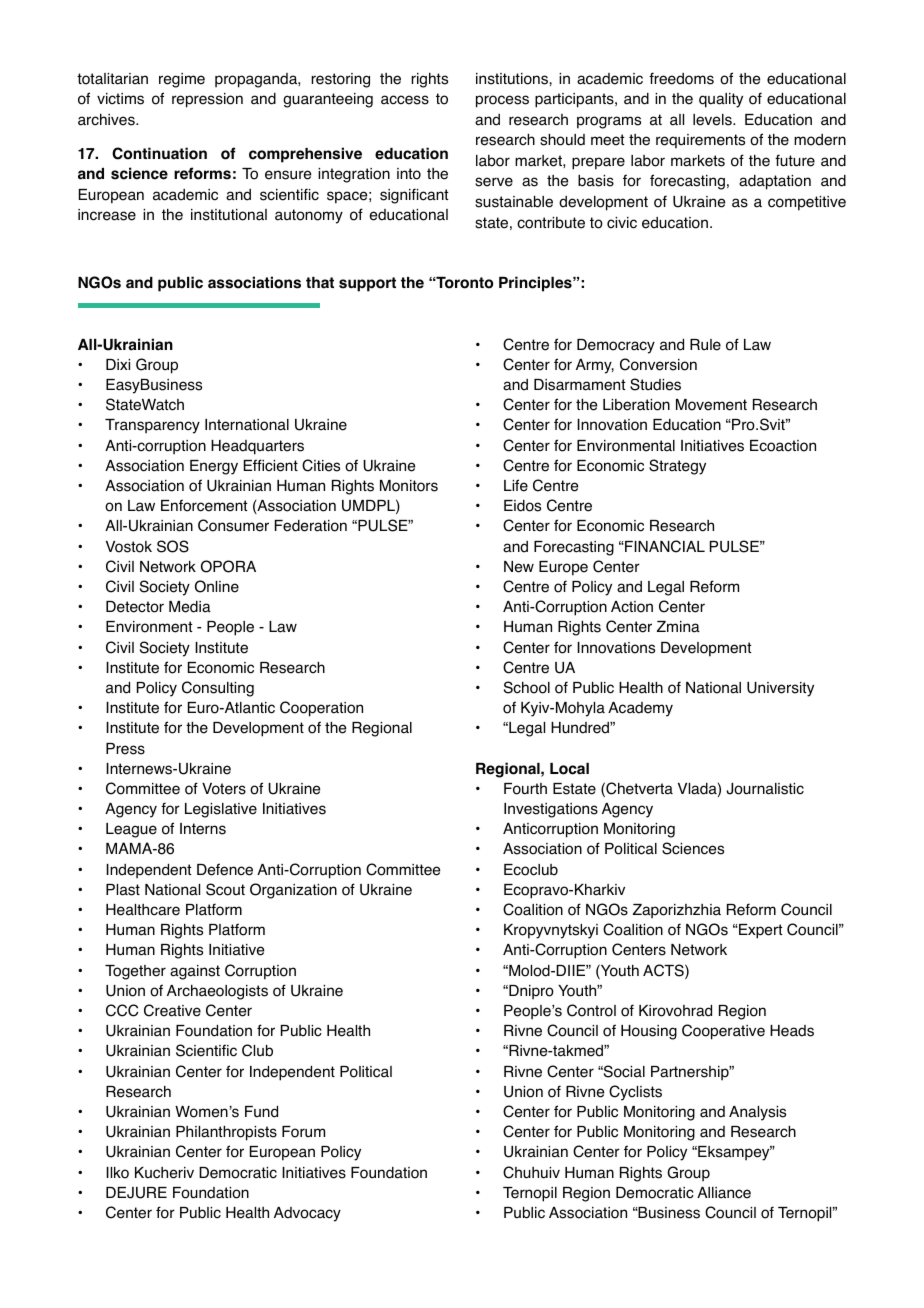 Image resolution: width=924 pixels, height=1308 pixels. What do you see at coordinates (525, 789) in the image?
I see `Fourth` at bounding box center [525, 789].
